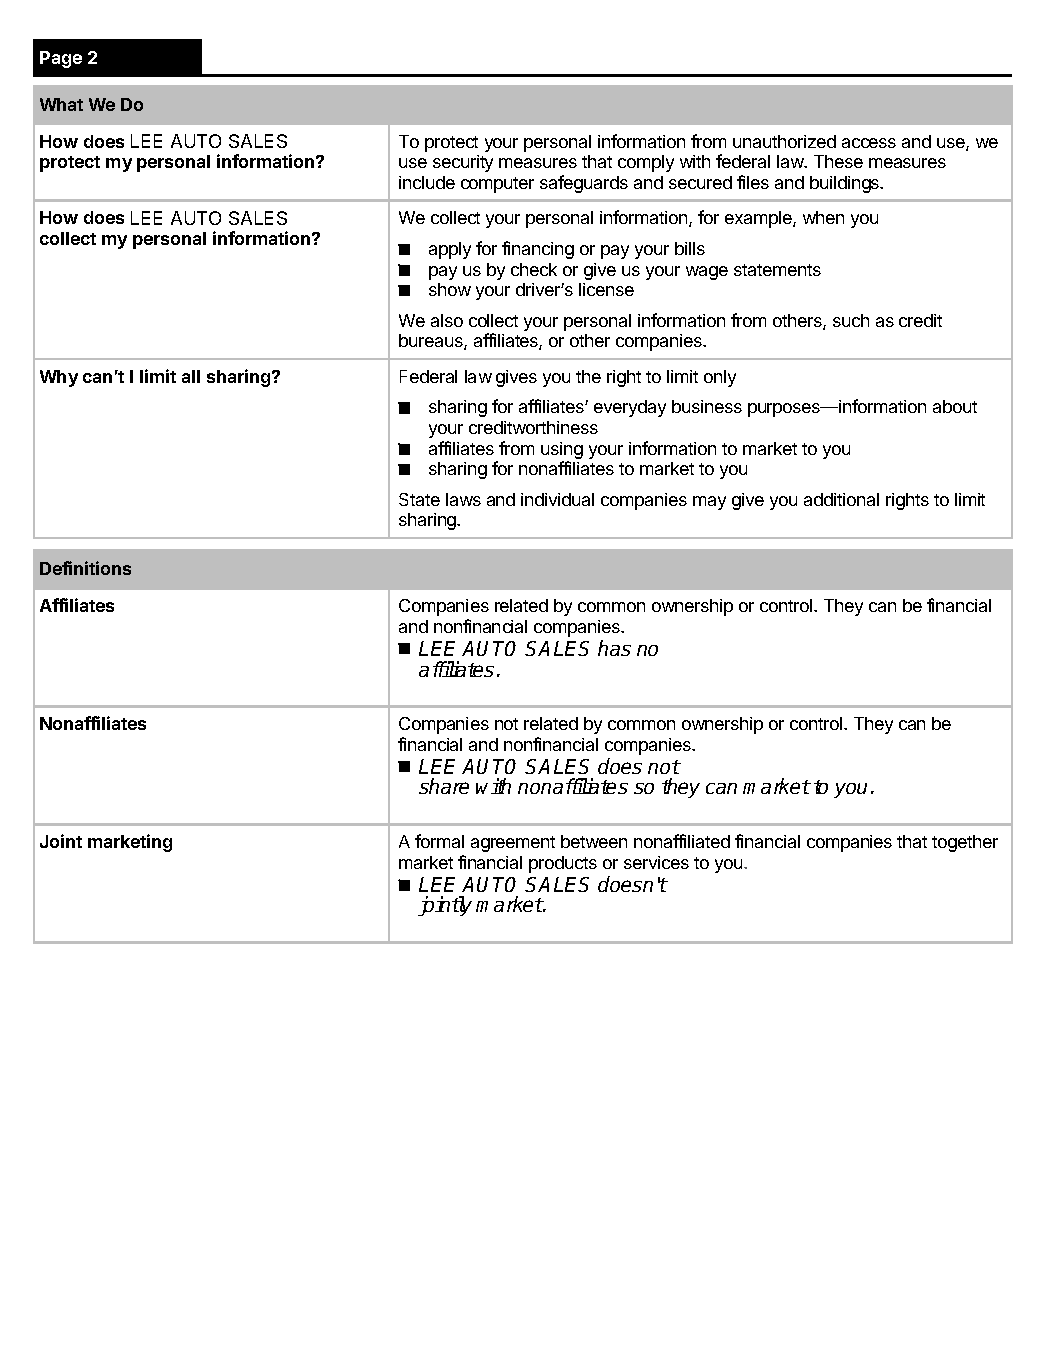 The image size is (1046, 1354). What do you see at coordinates (562, 450) in the page?
I see `using` at bounding box center [562, 450].
